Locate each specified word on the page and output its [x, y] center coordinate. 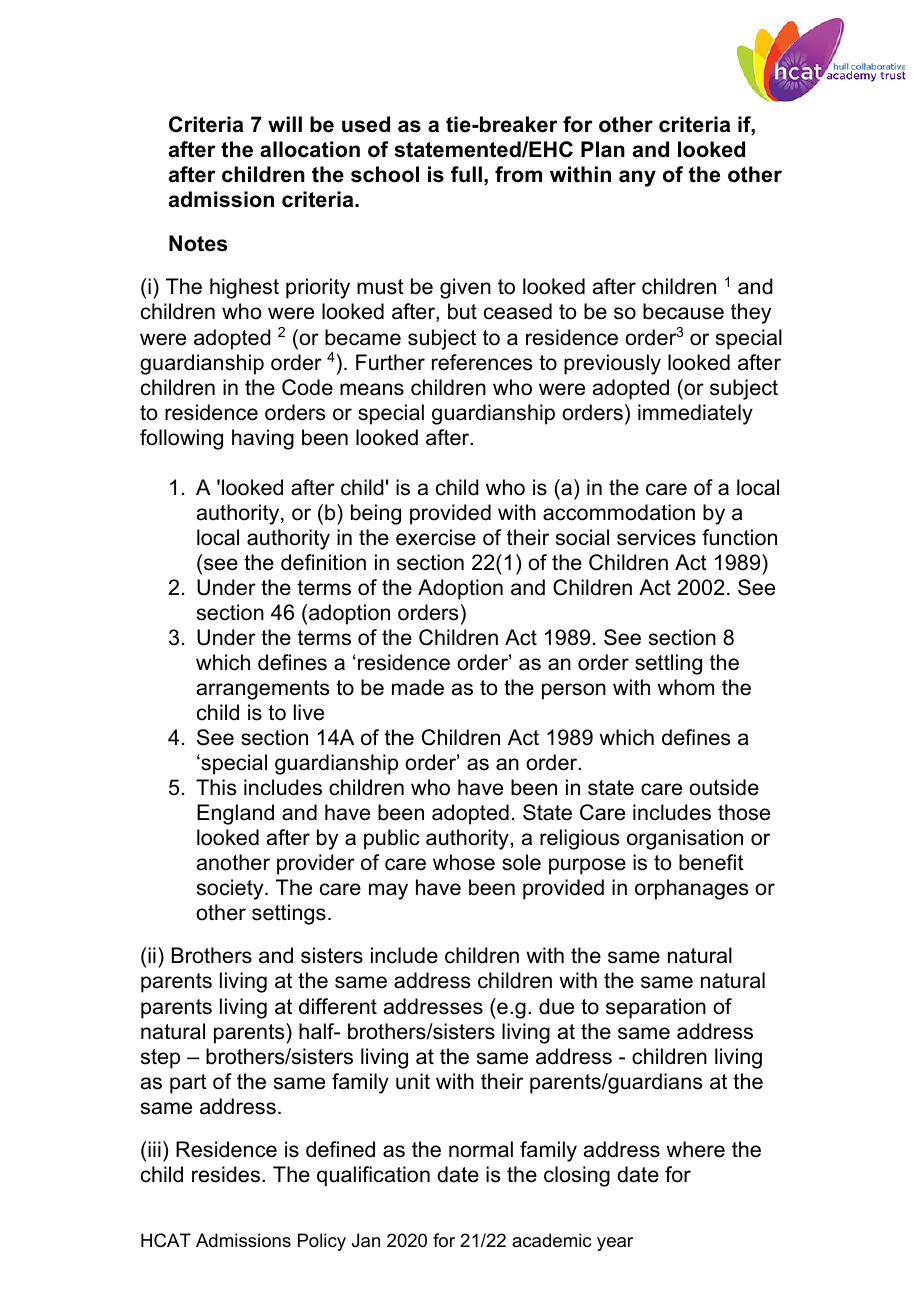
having [263, 439]
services [656, 537]
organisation [685, 839]
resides [226, 1174]
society [231, 889]
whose [464, 862]
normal [481, 1149]
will [285, 124]
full [466, 174]
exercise [436, 537]
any [637, 178]
